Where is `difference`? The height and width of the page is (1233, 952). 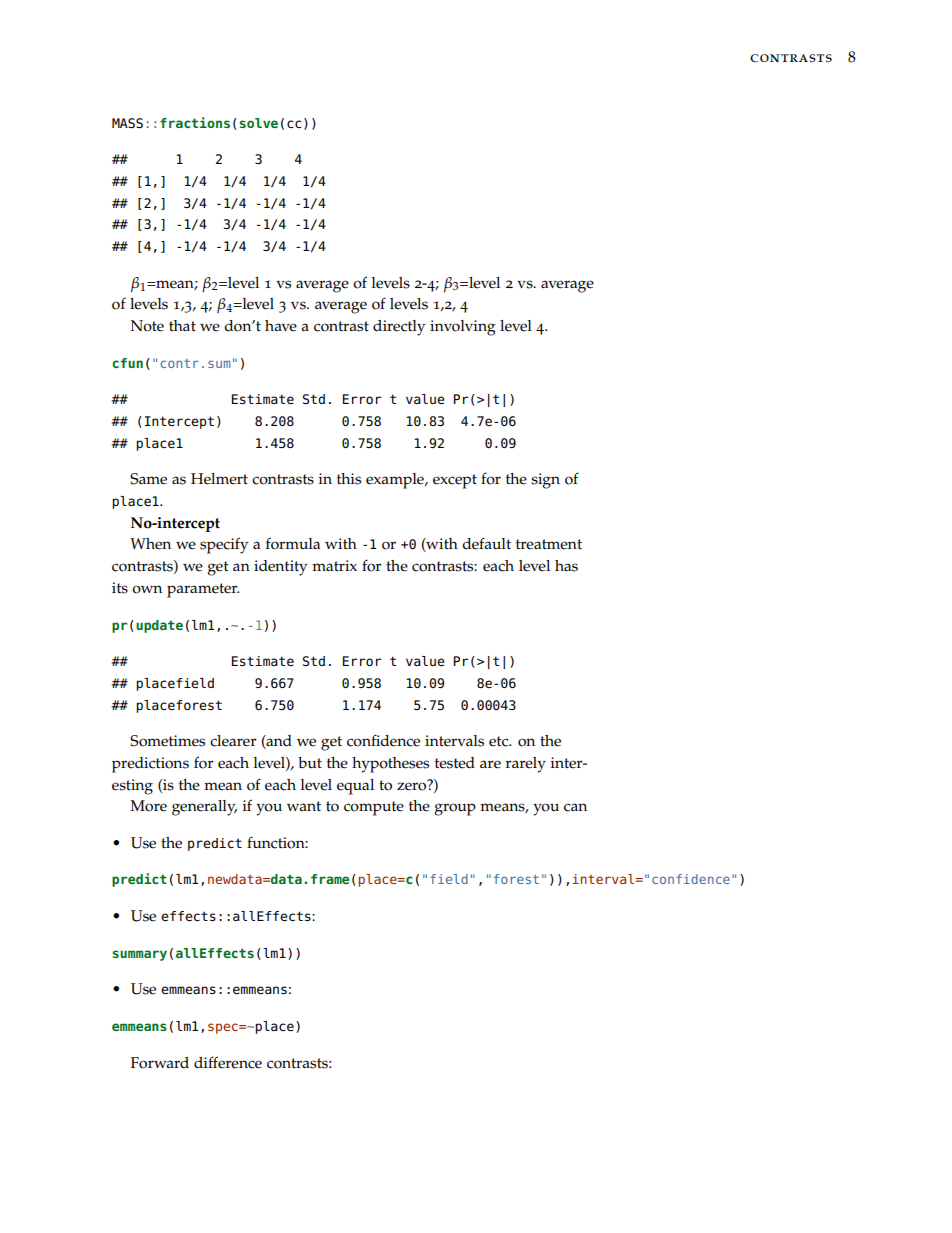 difference is located at coordinates (228, 1062).
